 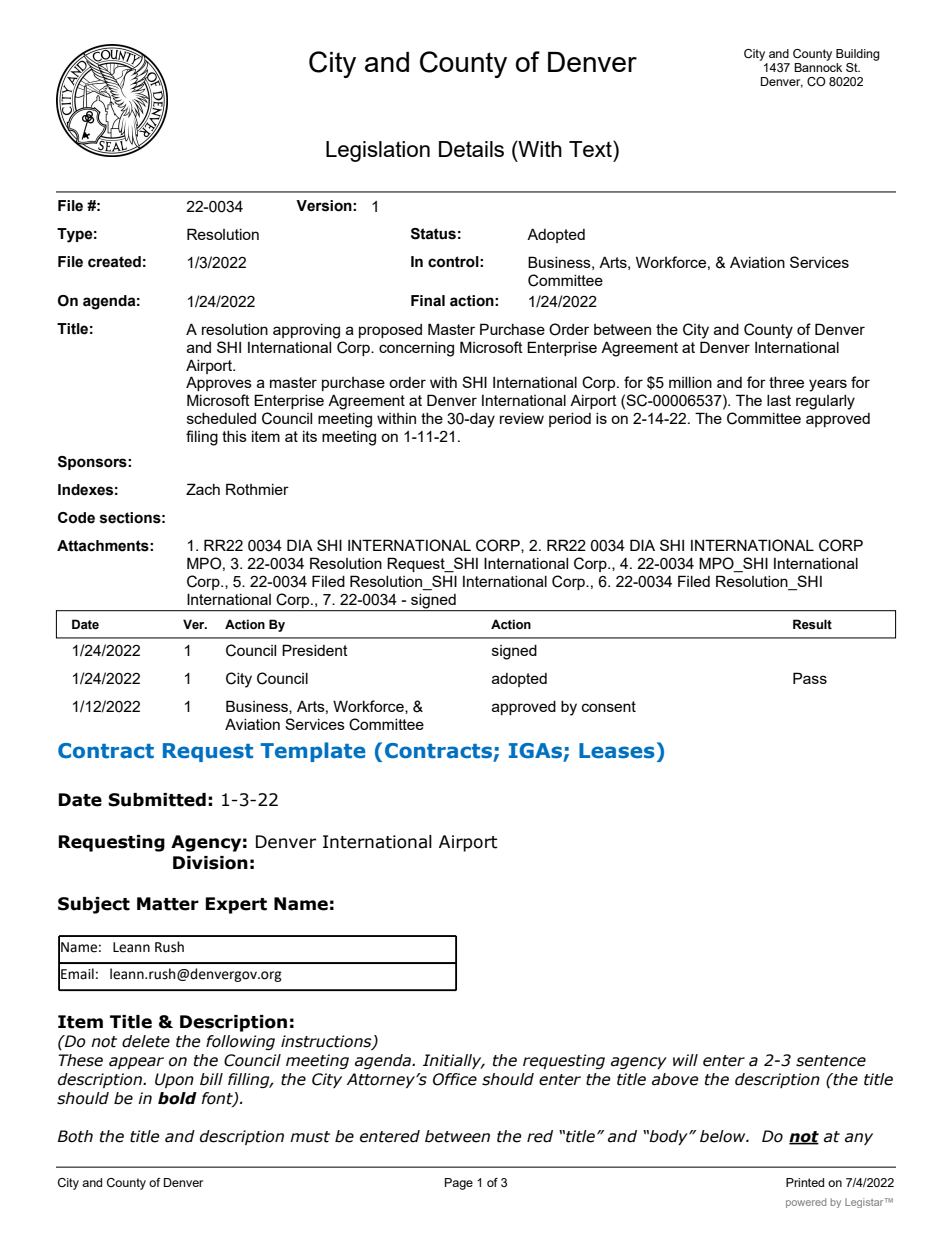 I want to click on Approves, so click(x=219, y=383).
